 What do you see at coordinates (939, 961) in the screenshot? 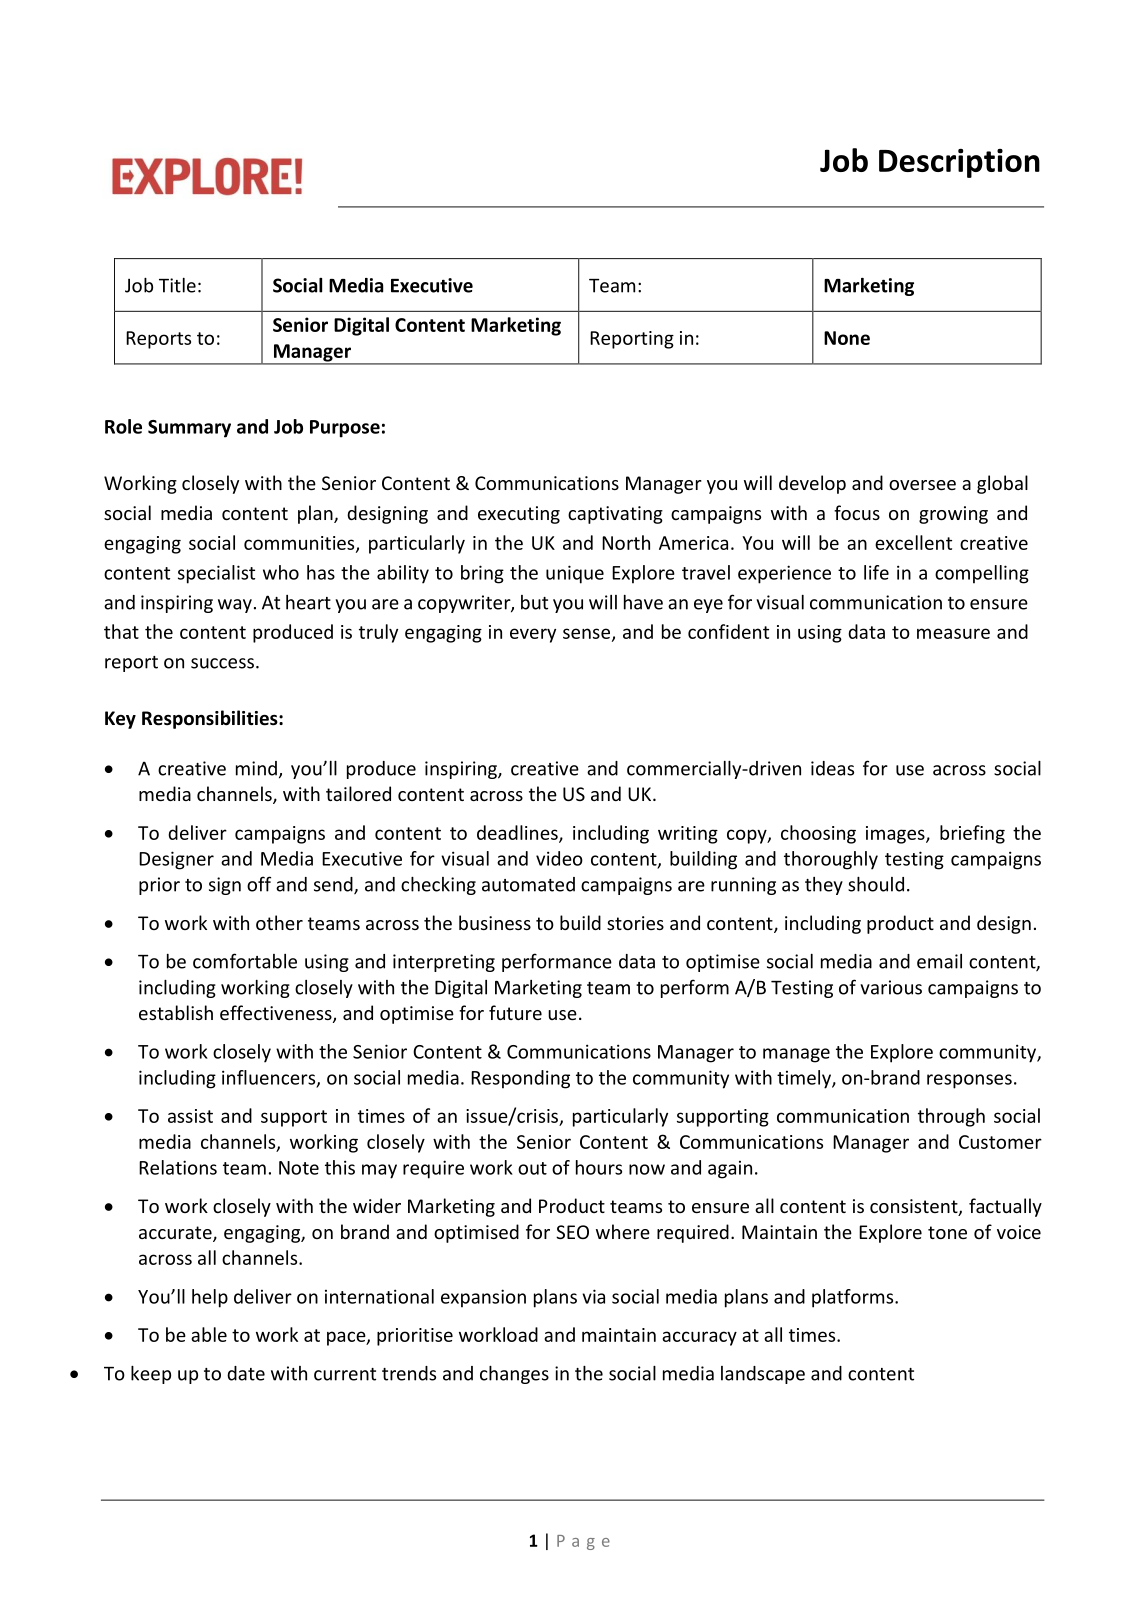
I see `email` at bounding box center [939, 961].
